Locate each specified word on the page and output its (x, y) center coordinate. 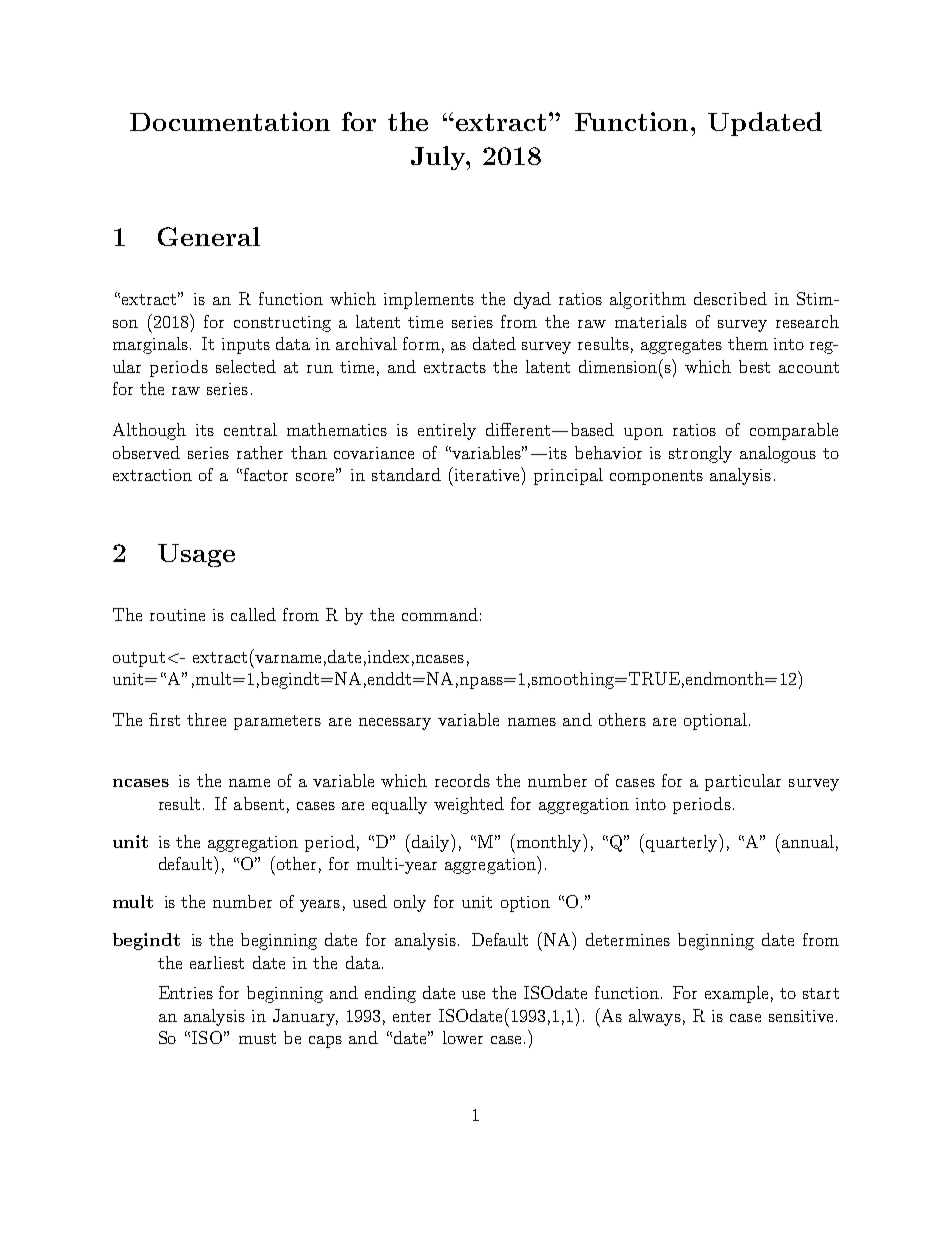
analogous (778, 454)
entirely (447, 431)
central (250, 429)
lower (463, 1037)
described (730, 298)
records (462, 780)
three (206, 719)
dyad (532, 300)
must (257, 1038)
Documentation (230, 121)
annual (808, 841)
